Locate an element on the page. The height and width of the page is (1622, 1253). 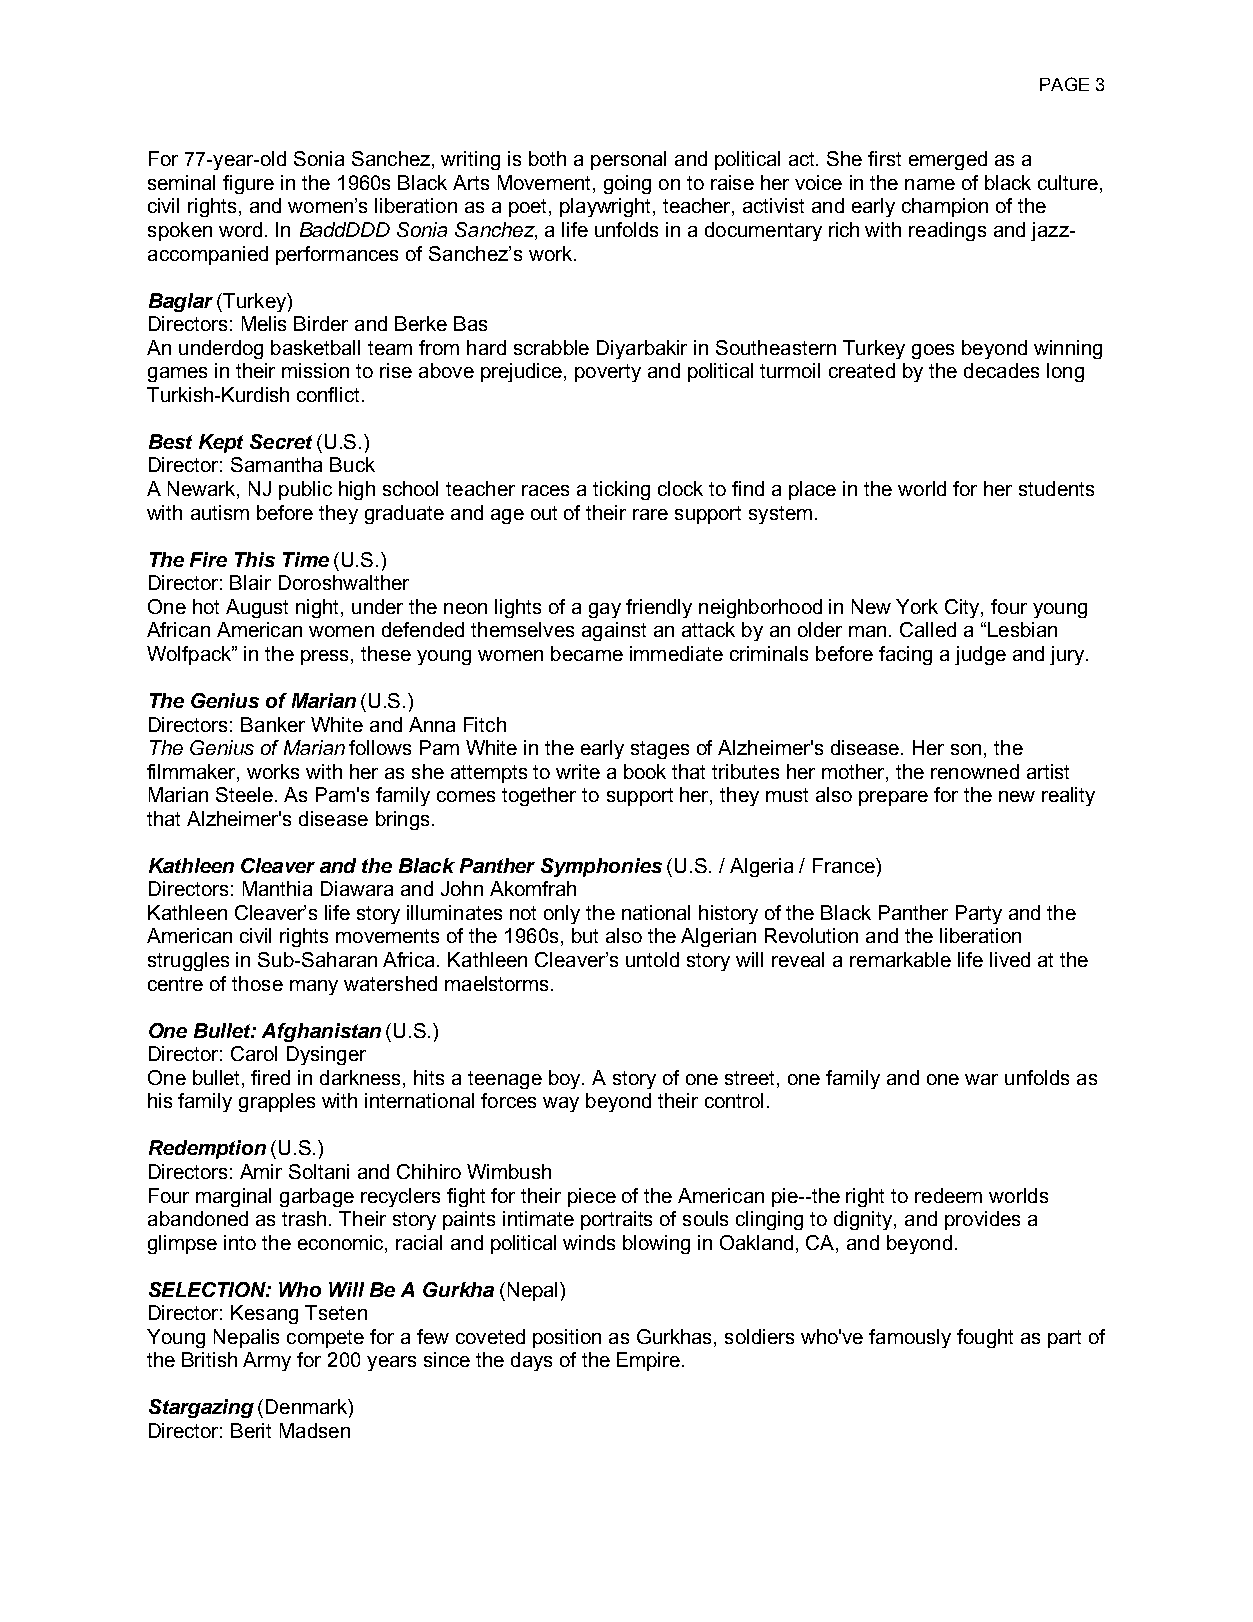
book is located at coordinates (645, 771).
